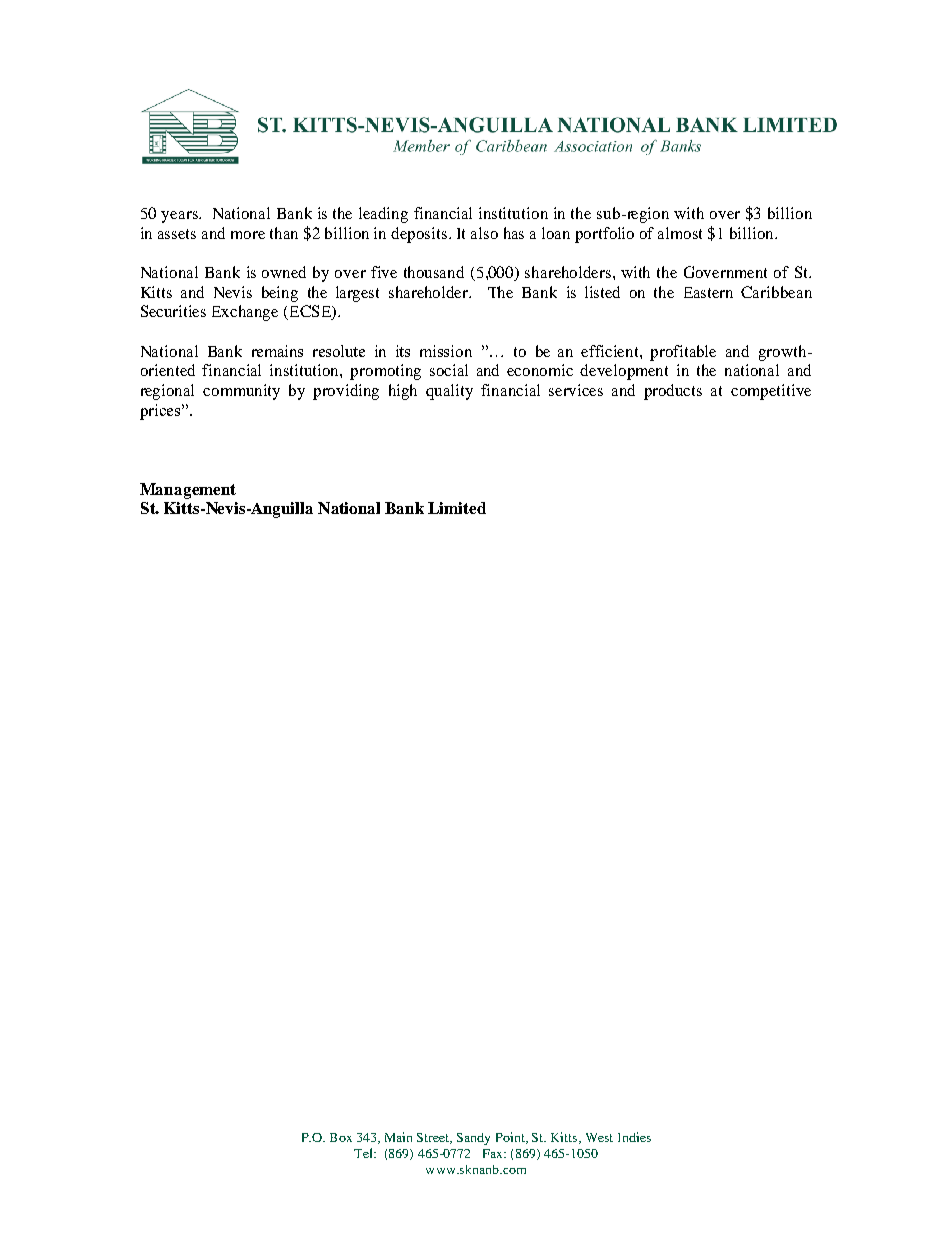 The image size is (952, 1233). What do you see at coordinates (484, 233) in the page?
I see `also` at bounding box center [484, 233].
